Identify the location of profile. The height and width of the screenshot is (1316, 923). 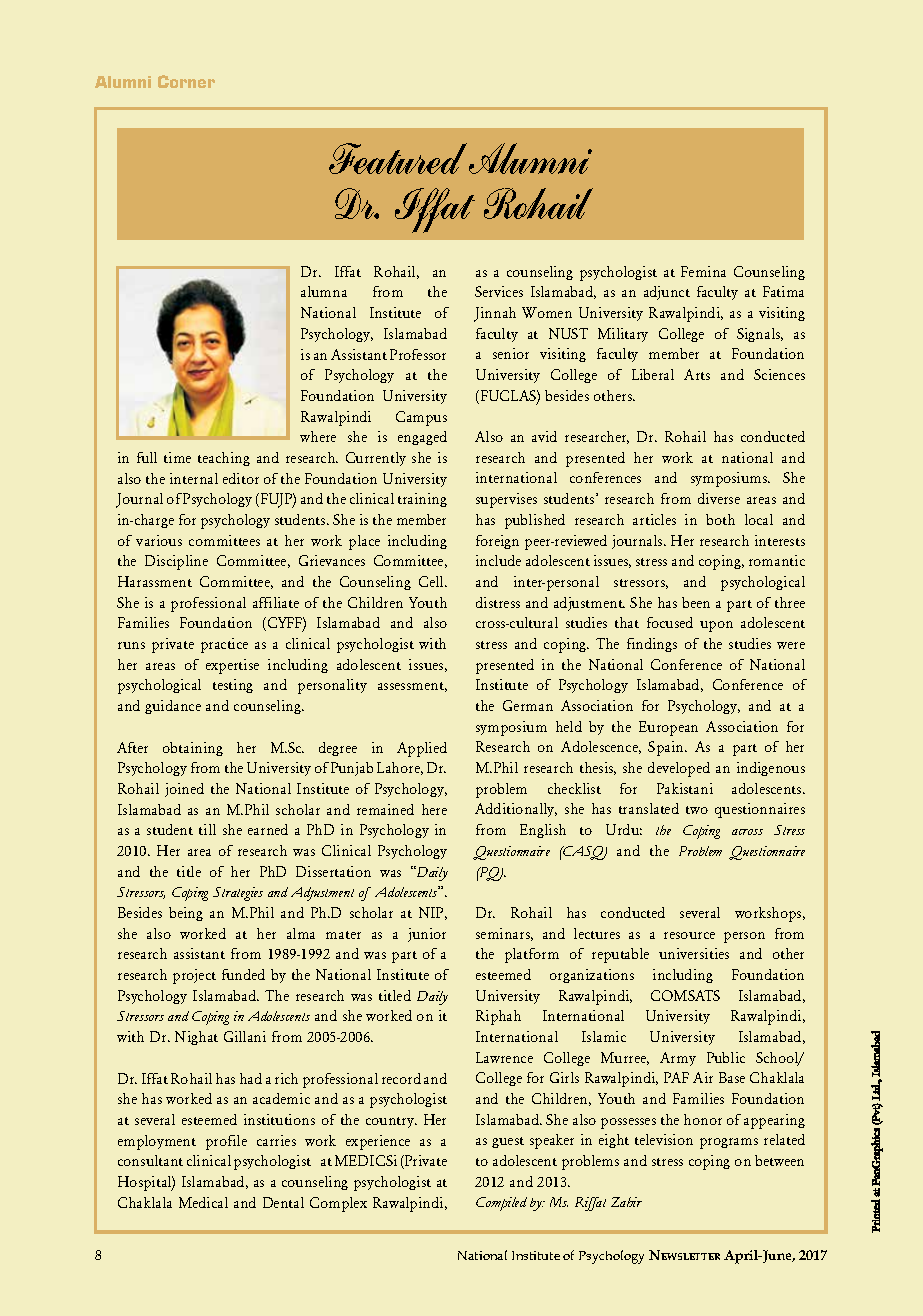
(226, 1142).
